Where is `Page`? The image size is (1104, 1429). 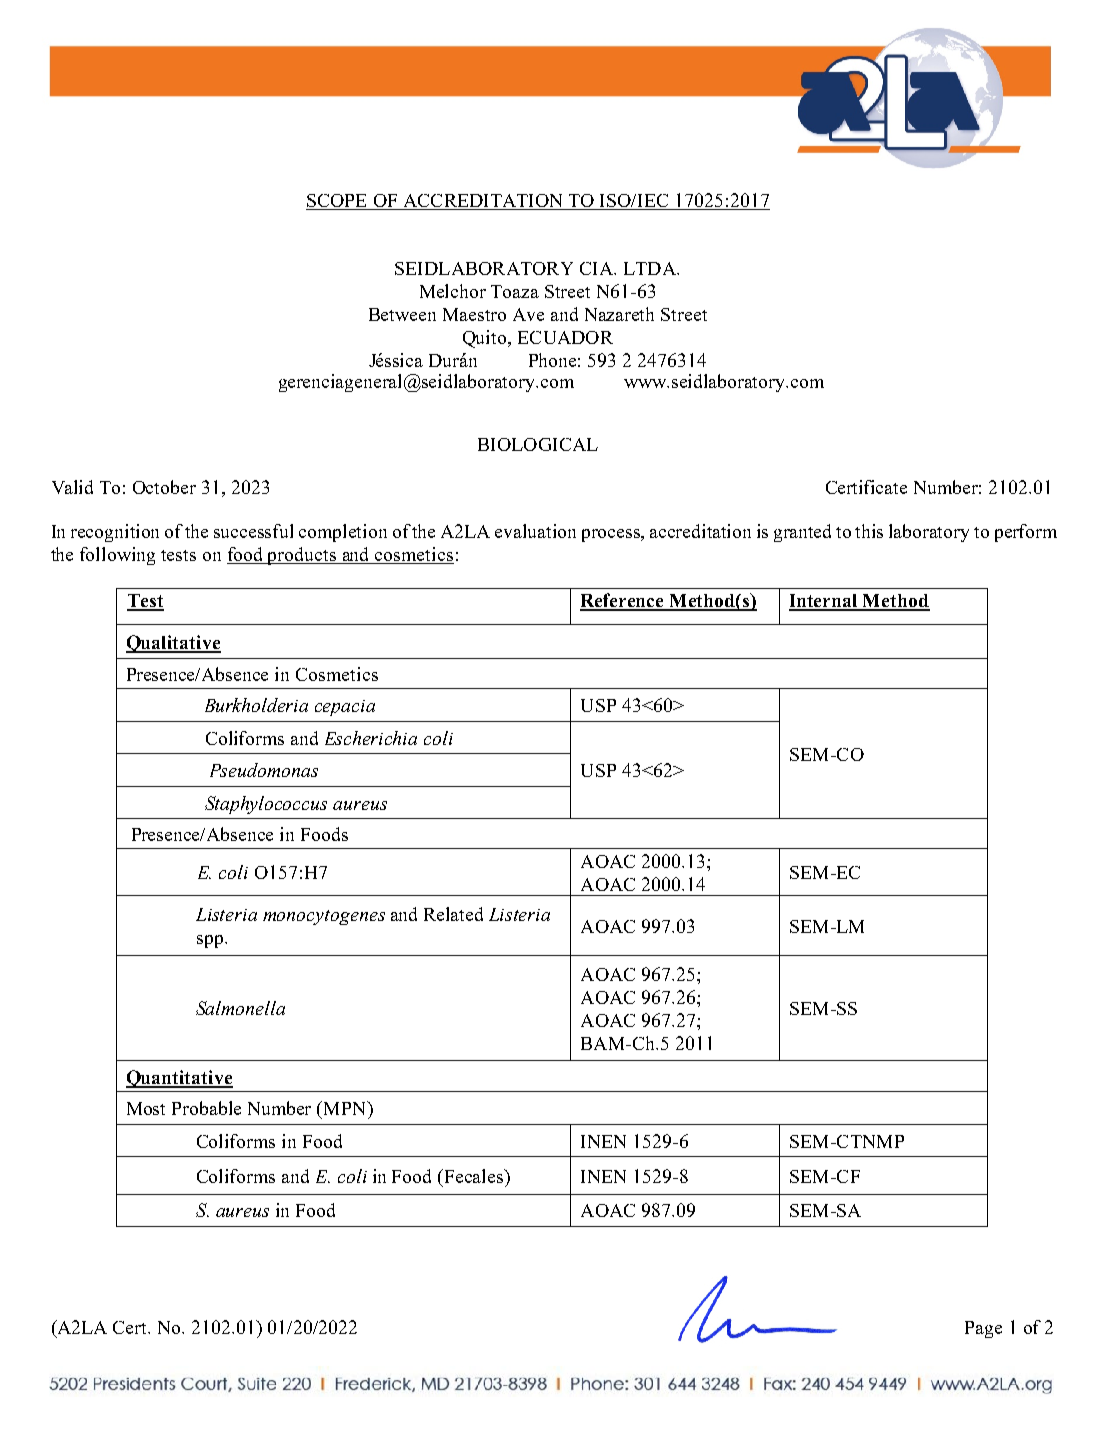 Page is located at coordinates (983, 1329).
